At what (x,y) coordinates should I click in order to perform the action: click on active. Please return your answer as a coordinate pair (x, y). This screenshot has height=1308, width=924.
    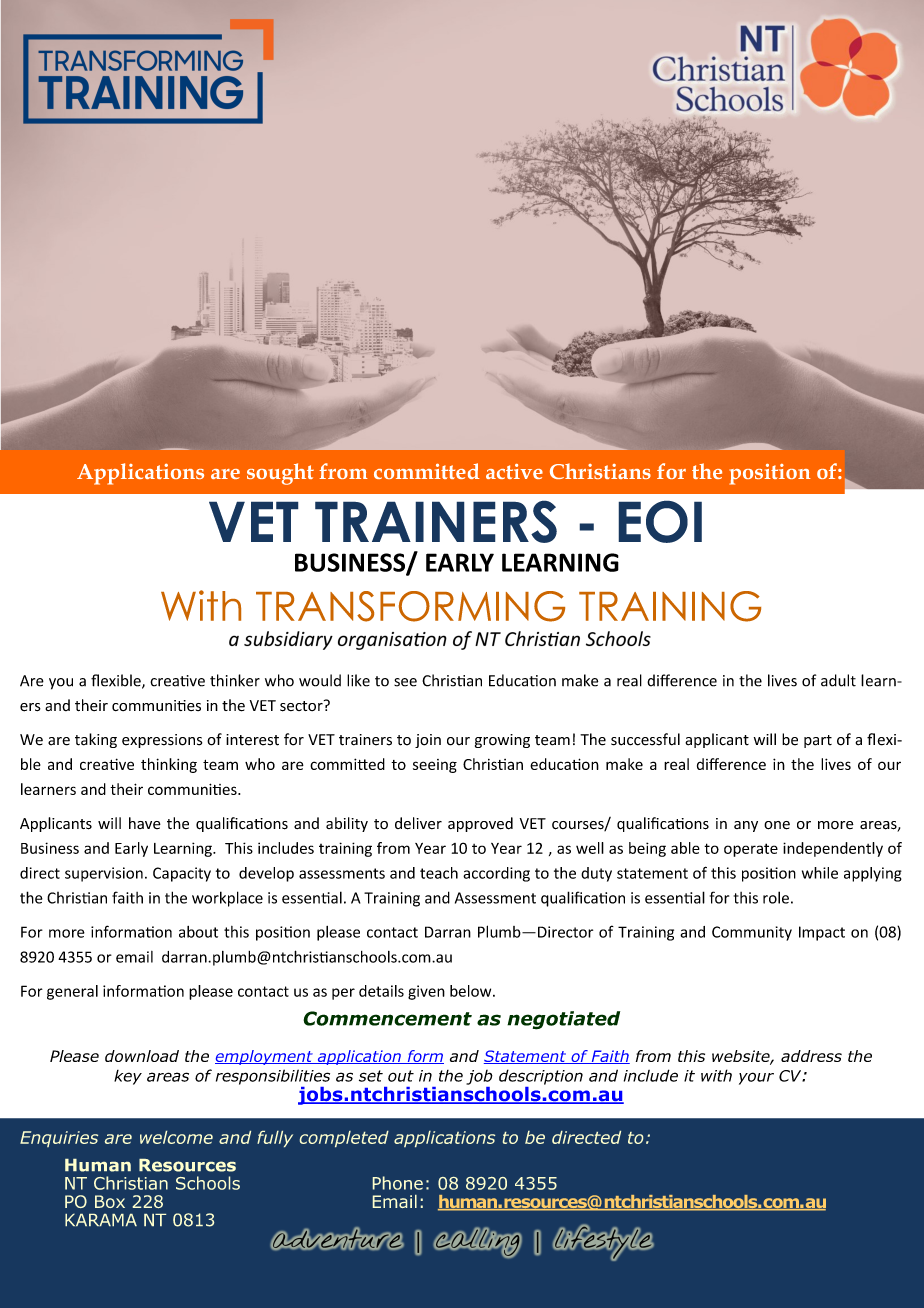
    Looking at the image, I should click on (514, 471).
